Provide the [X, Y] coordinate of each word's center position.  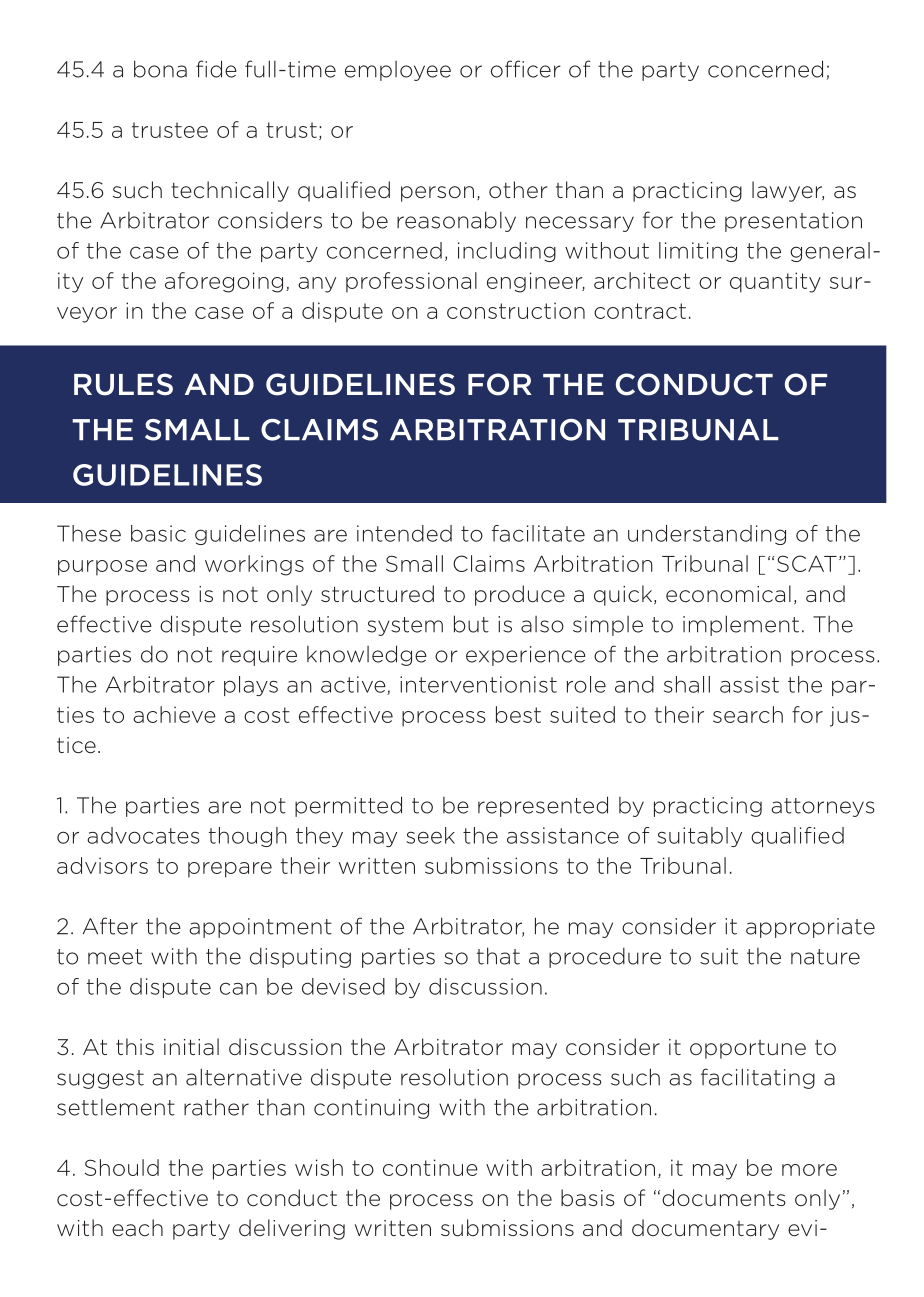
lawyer [788, 191]
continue [430, 1167]
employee [398, 71]
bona [160, 69]
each [137, 1228]
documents [724, 1198]
